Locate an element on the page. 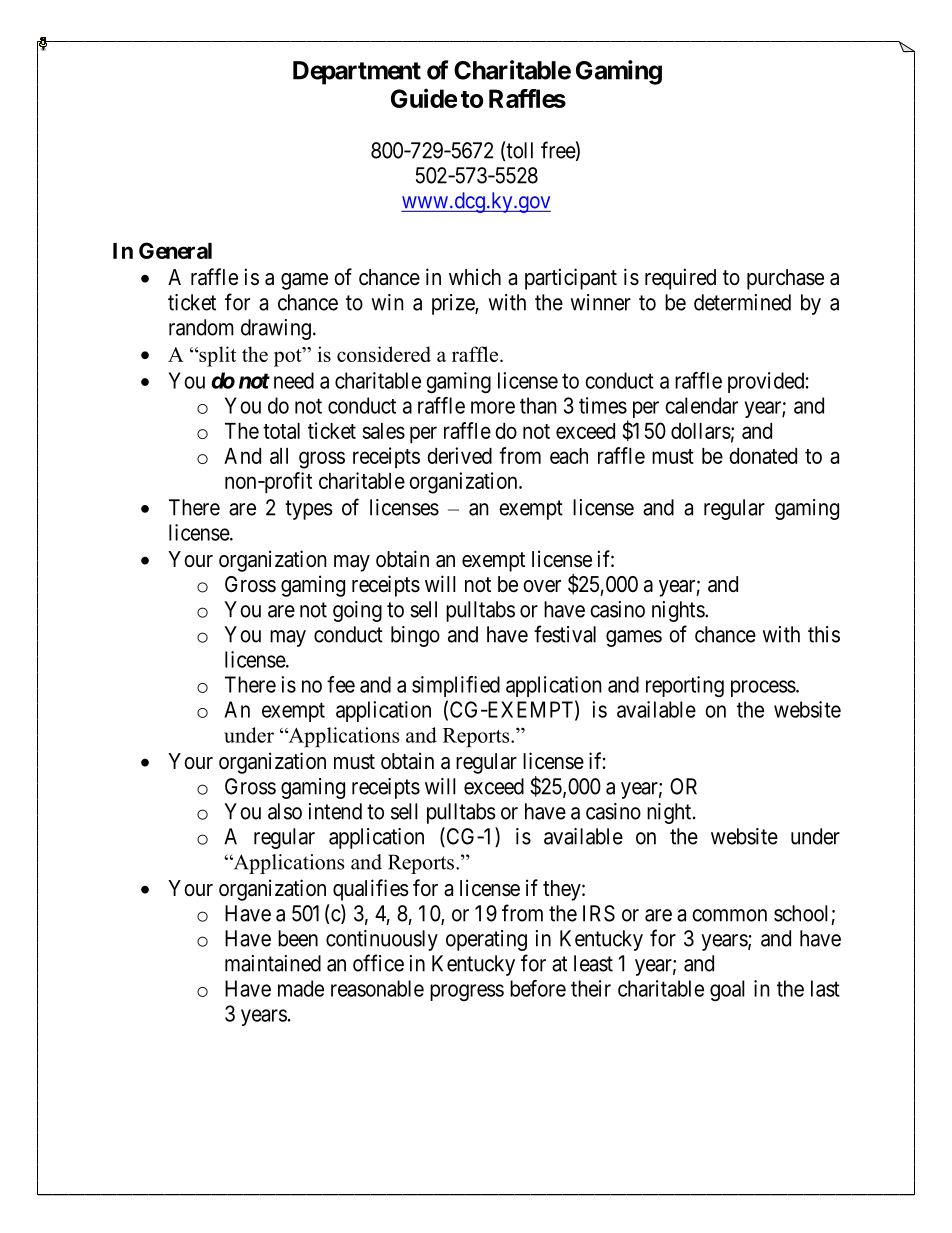  process is located at coordinates (763, 688).
